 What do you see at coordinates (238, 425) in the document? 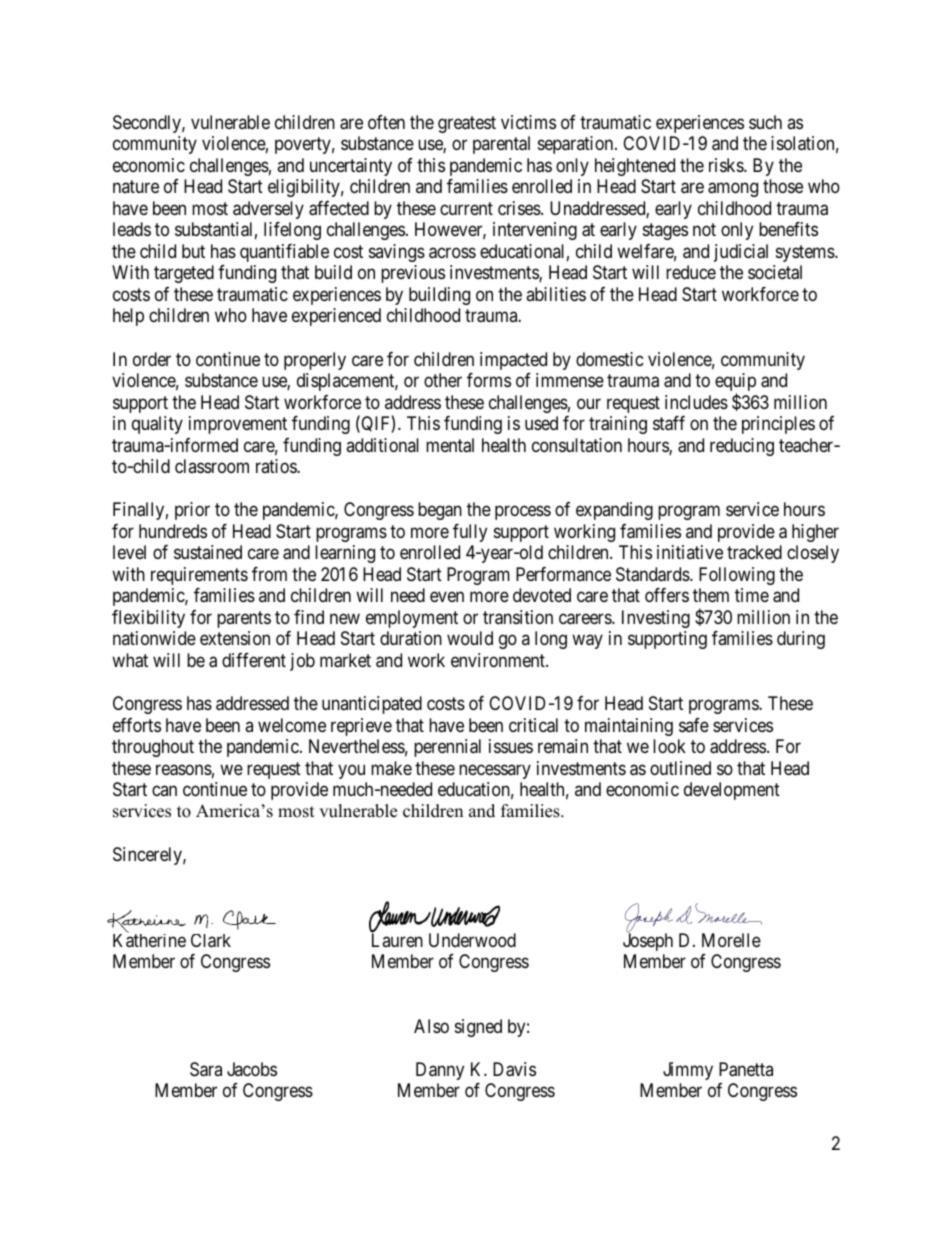
I see `improvement` at bounding box center [238, 425].
